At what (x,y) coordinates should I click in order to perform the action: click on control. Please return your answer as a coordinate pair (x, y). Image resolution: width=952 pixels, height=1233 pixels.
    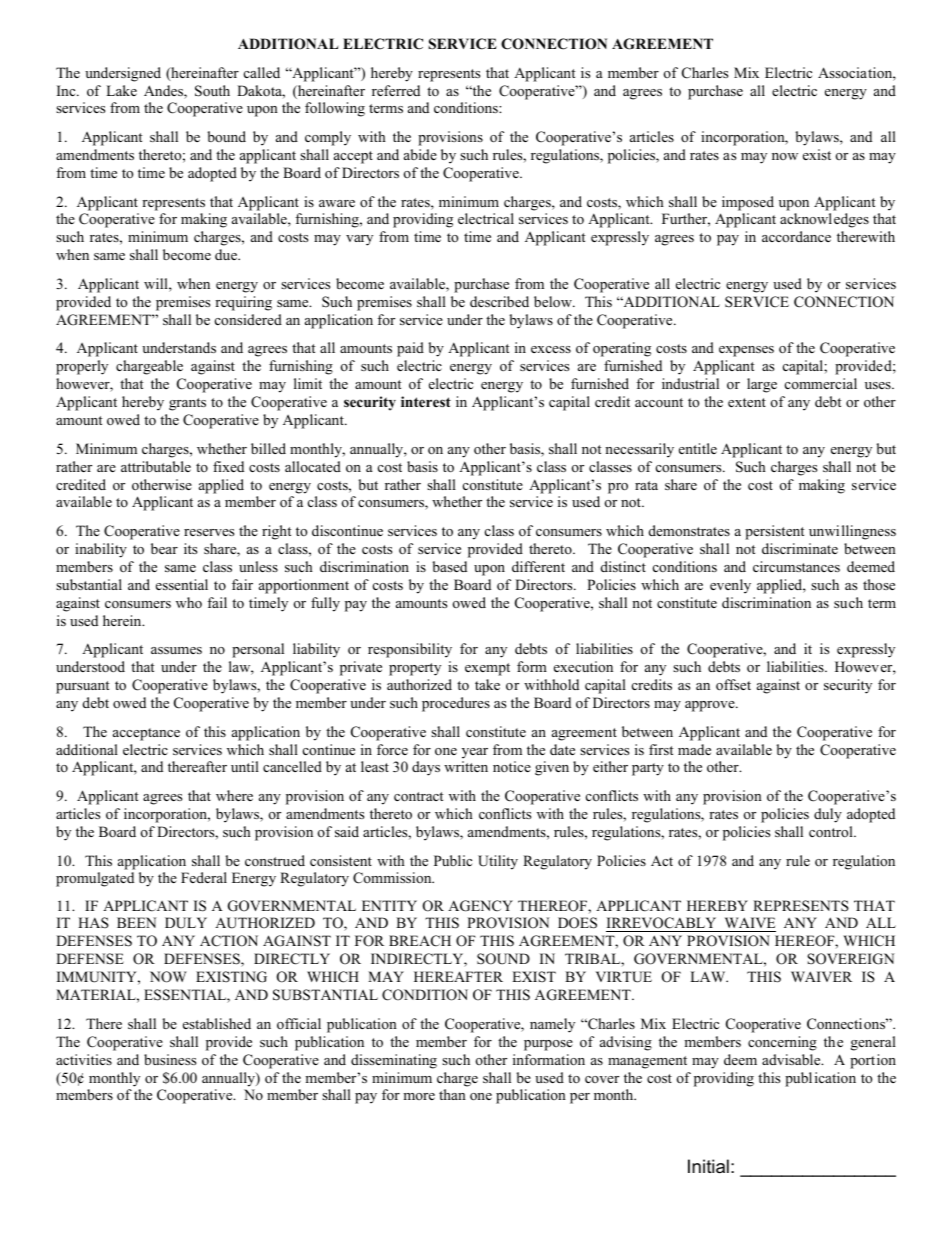
    Looking at the image, I should click on (832, 831).
